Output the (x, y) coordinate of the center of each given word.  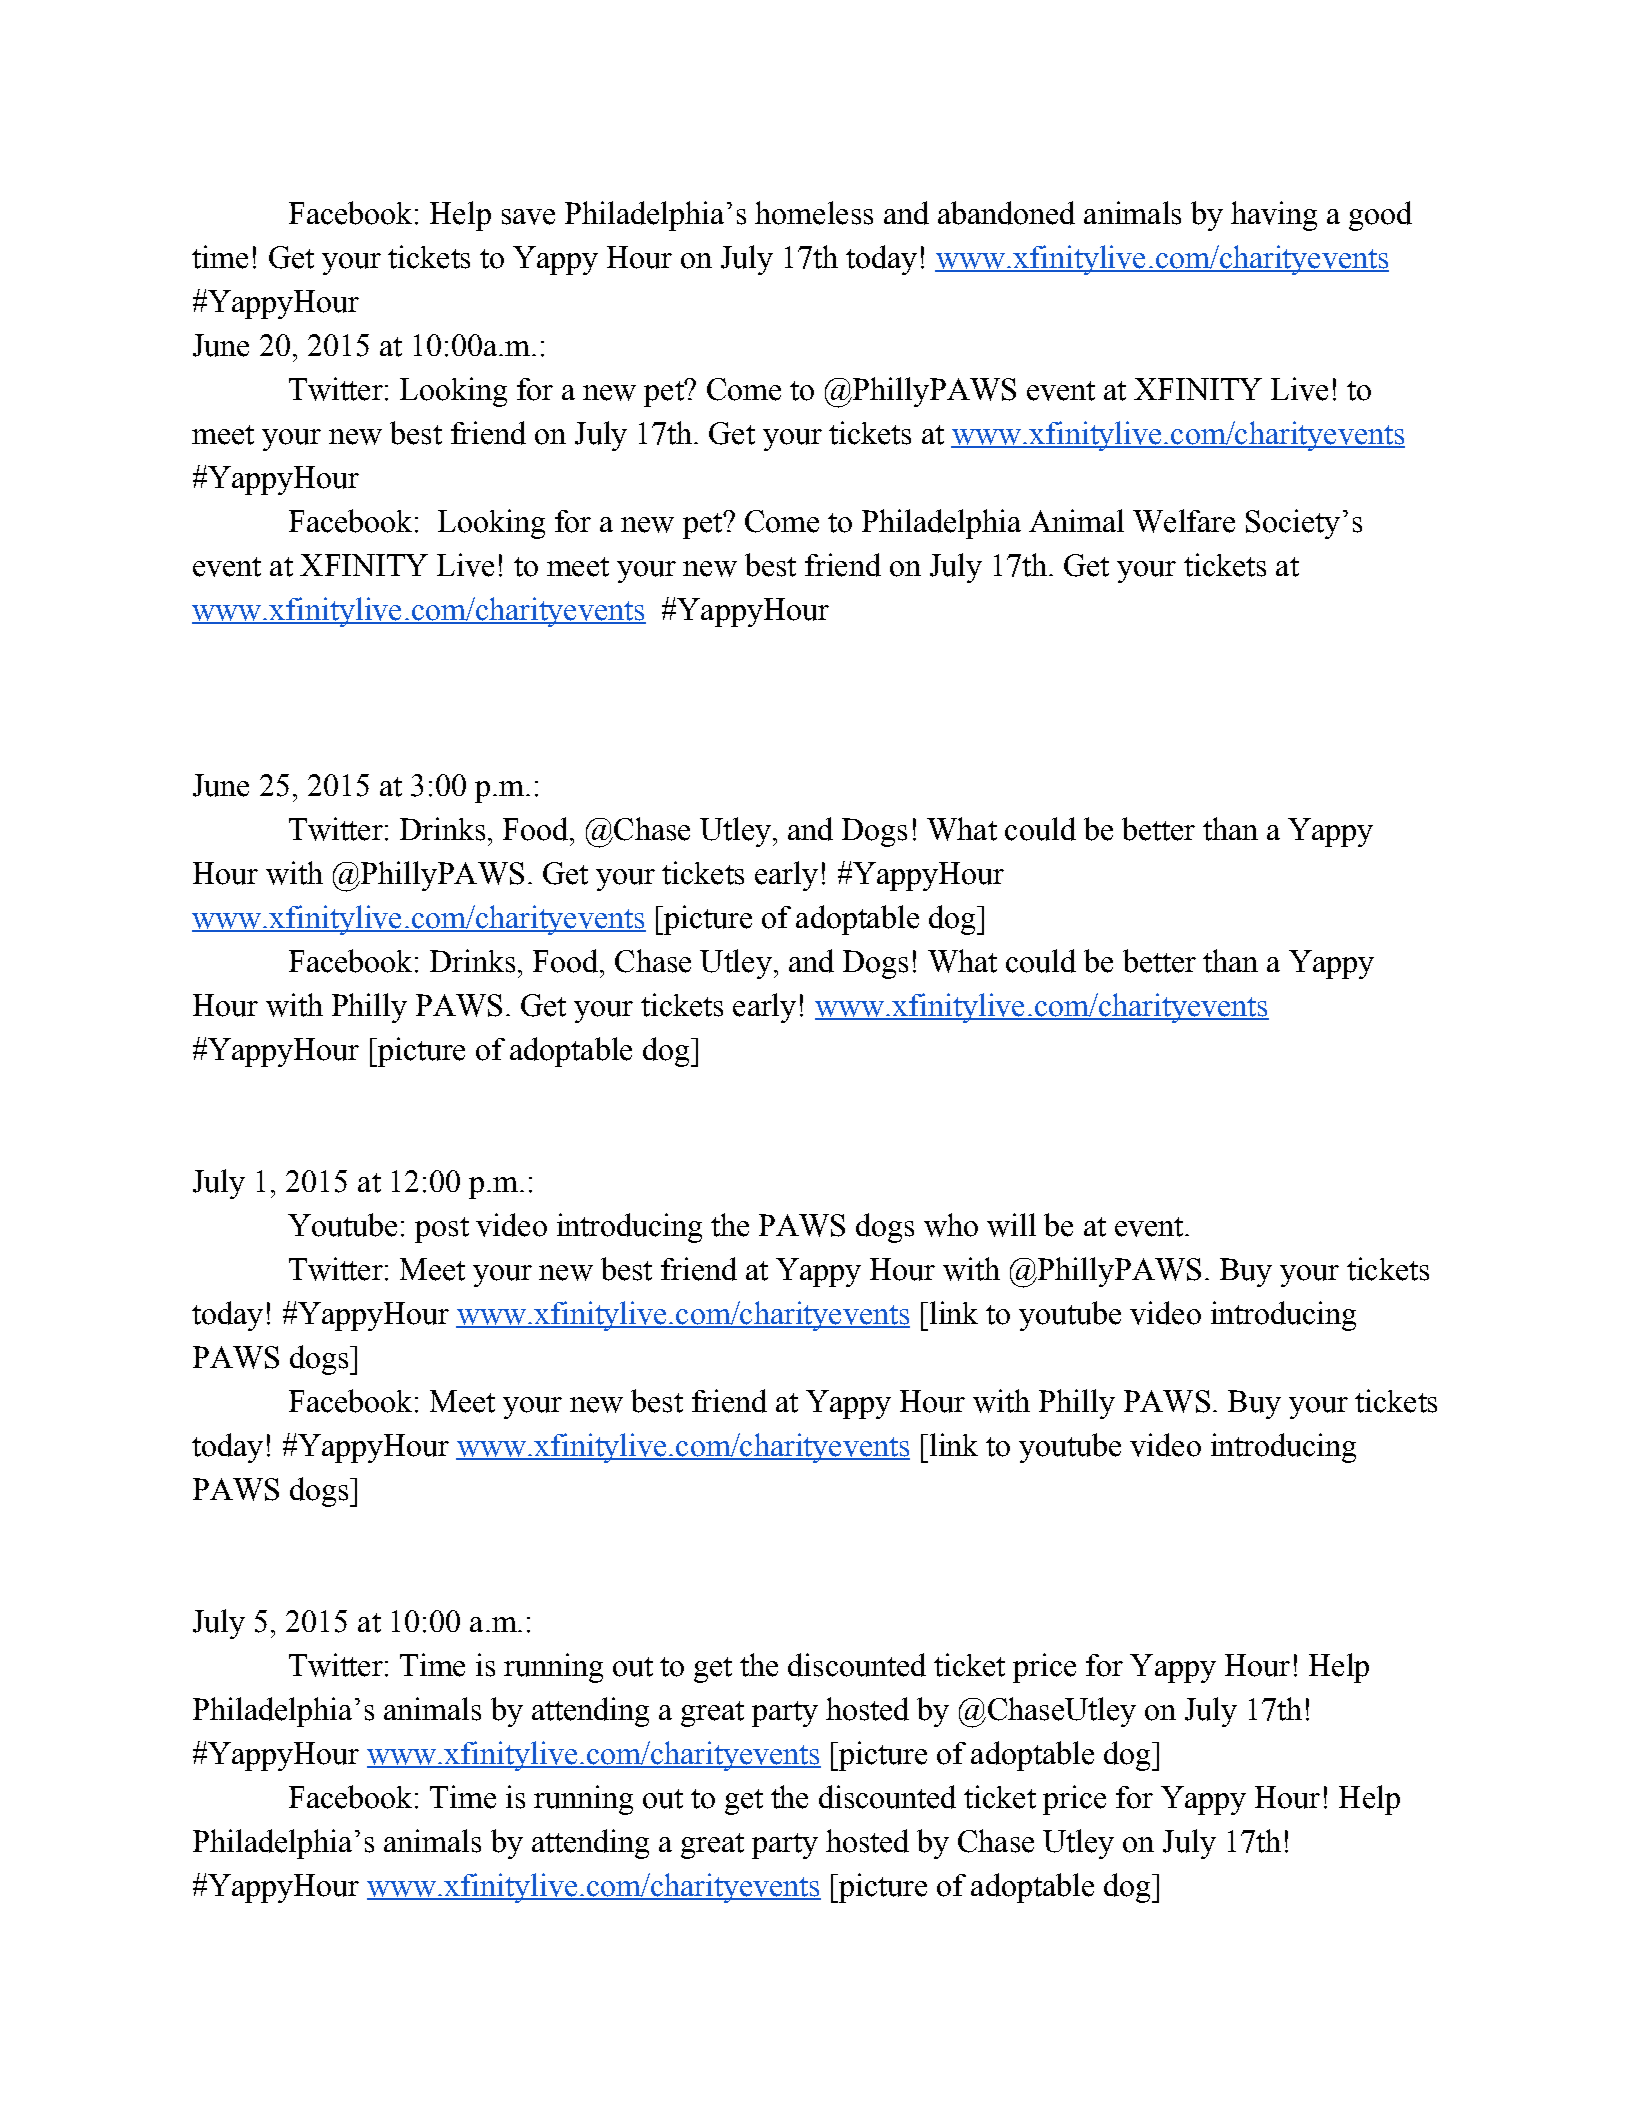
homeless (814, 213)
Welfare (1184, 521)
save (528, 217)
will (1011, 1225)
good (1380, 216)
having (1274, 216)
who (951, 1225)
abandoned (1006, 213)
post (442, 1230)
